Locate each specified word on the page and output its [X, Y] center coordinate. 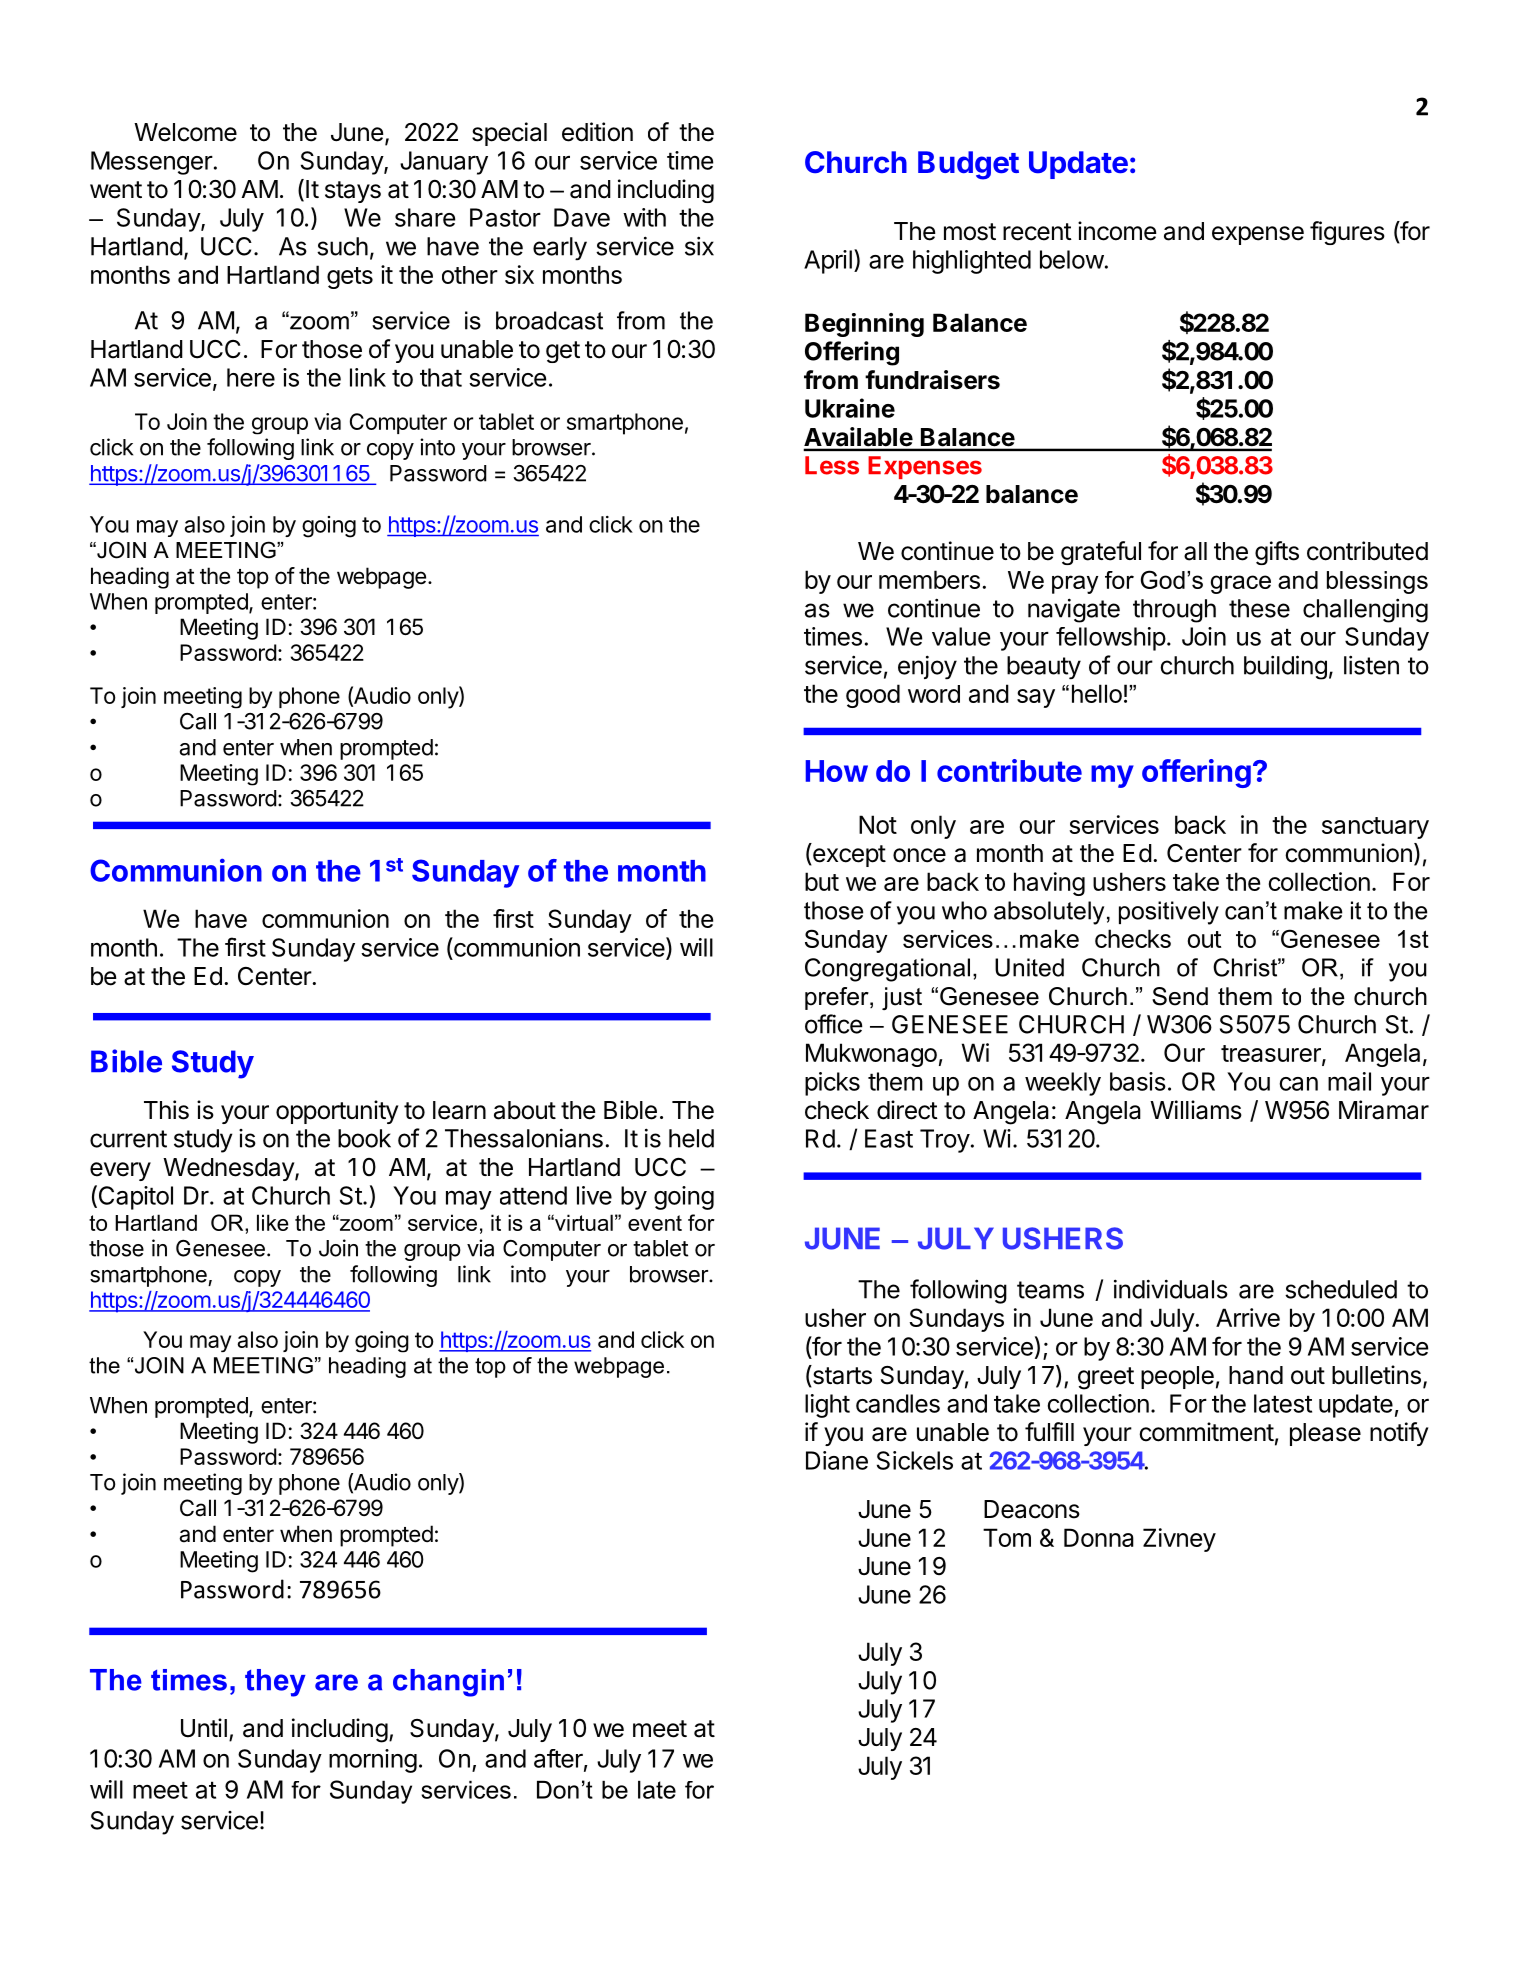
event [655, 1223]
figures [1347, 233]
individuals [1171, 1289]
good [873, 696]
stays [353, 192]
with [644, 217]
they [275, 1683]
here [251, 377]
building [1285, 667]
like [273, 1222]
